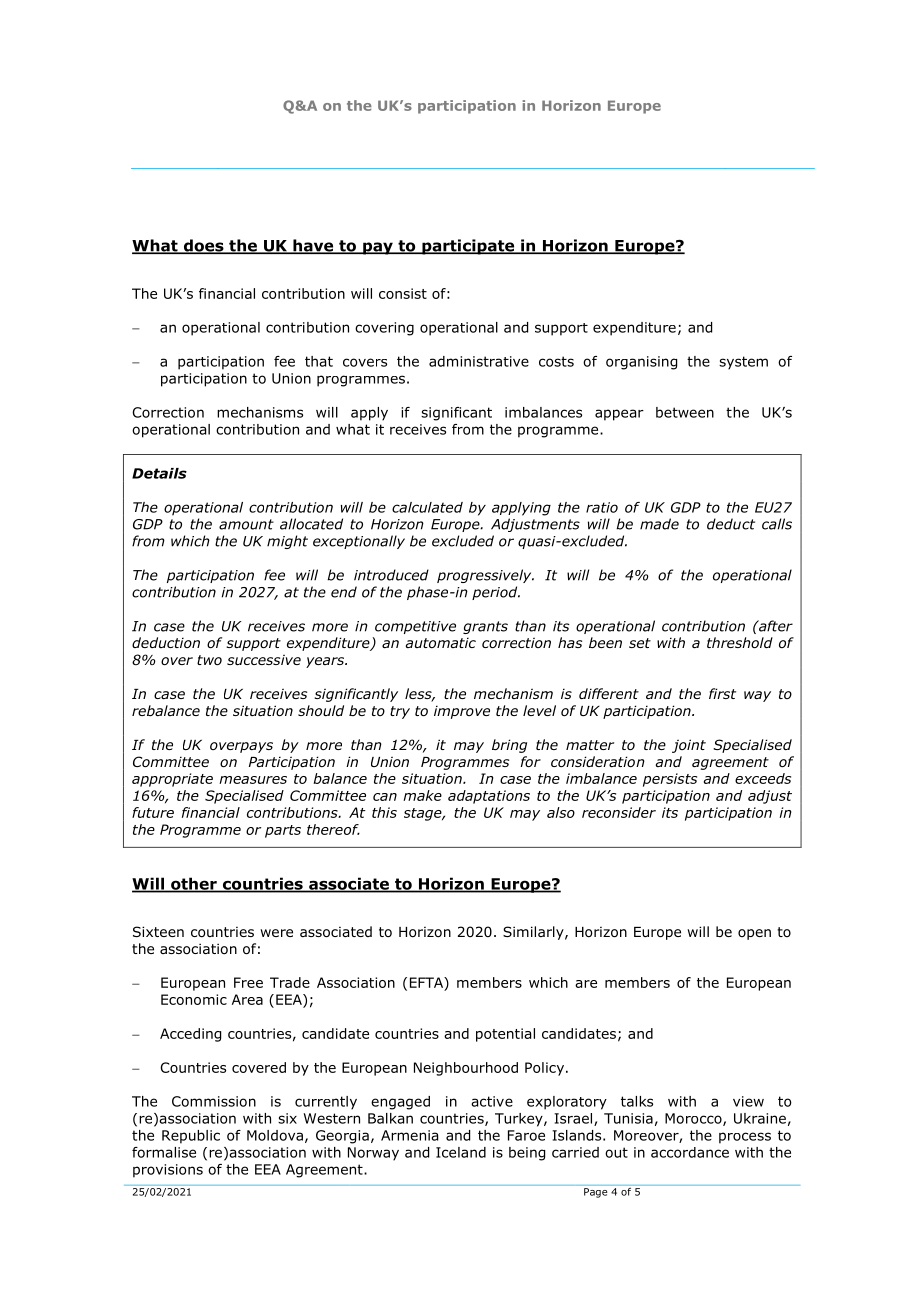  I want to click on does, so click(203, 246).
